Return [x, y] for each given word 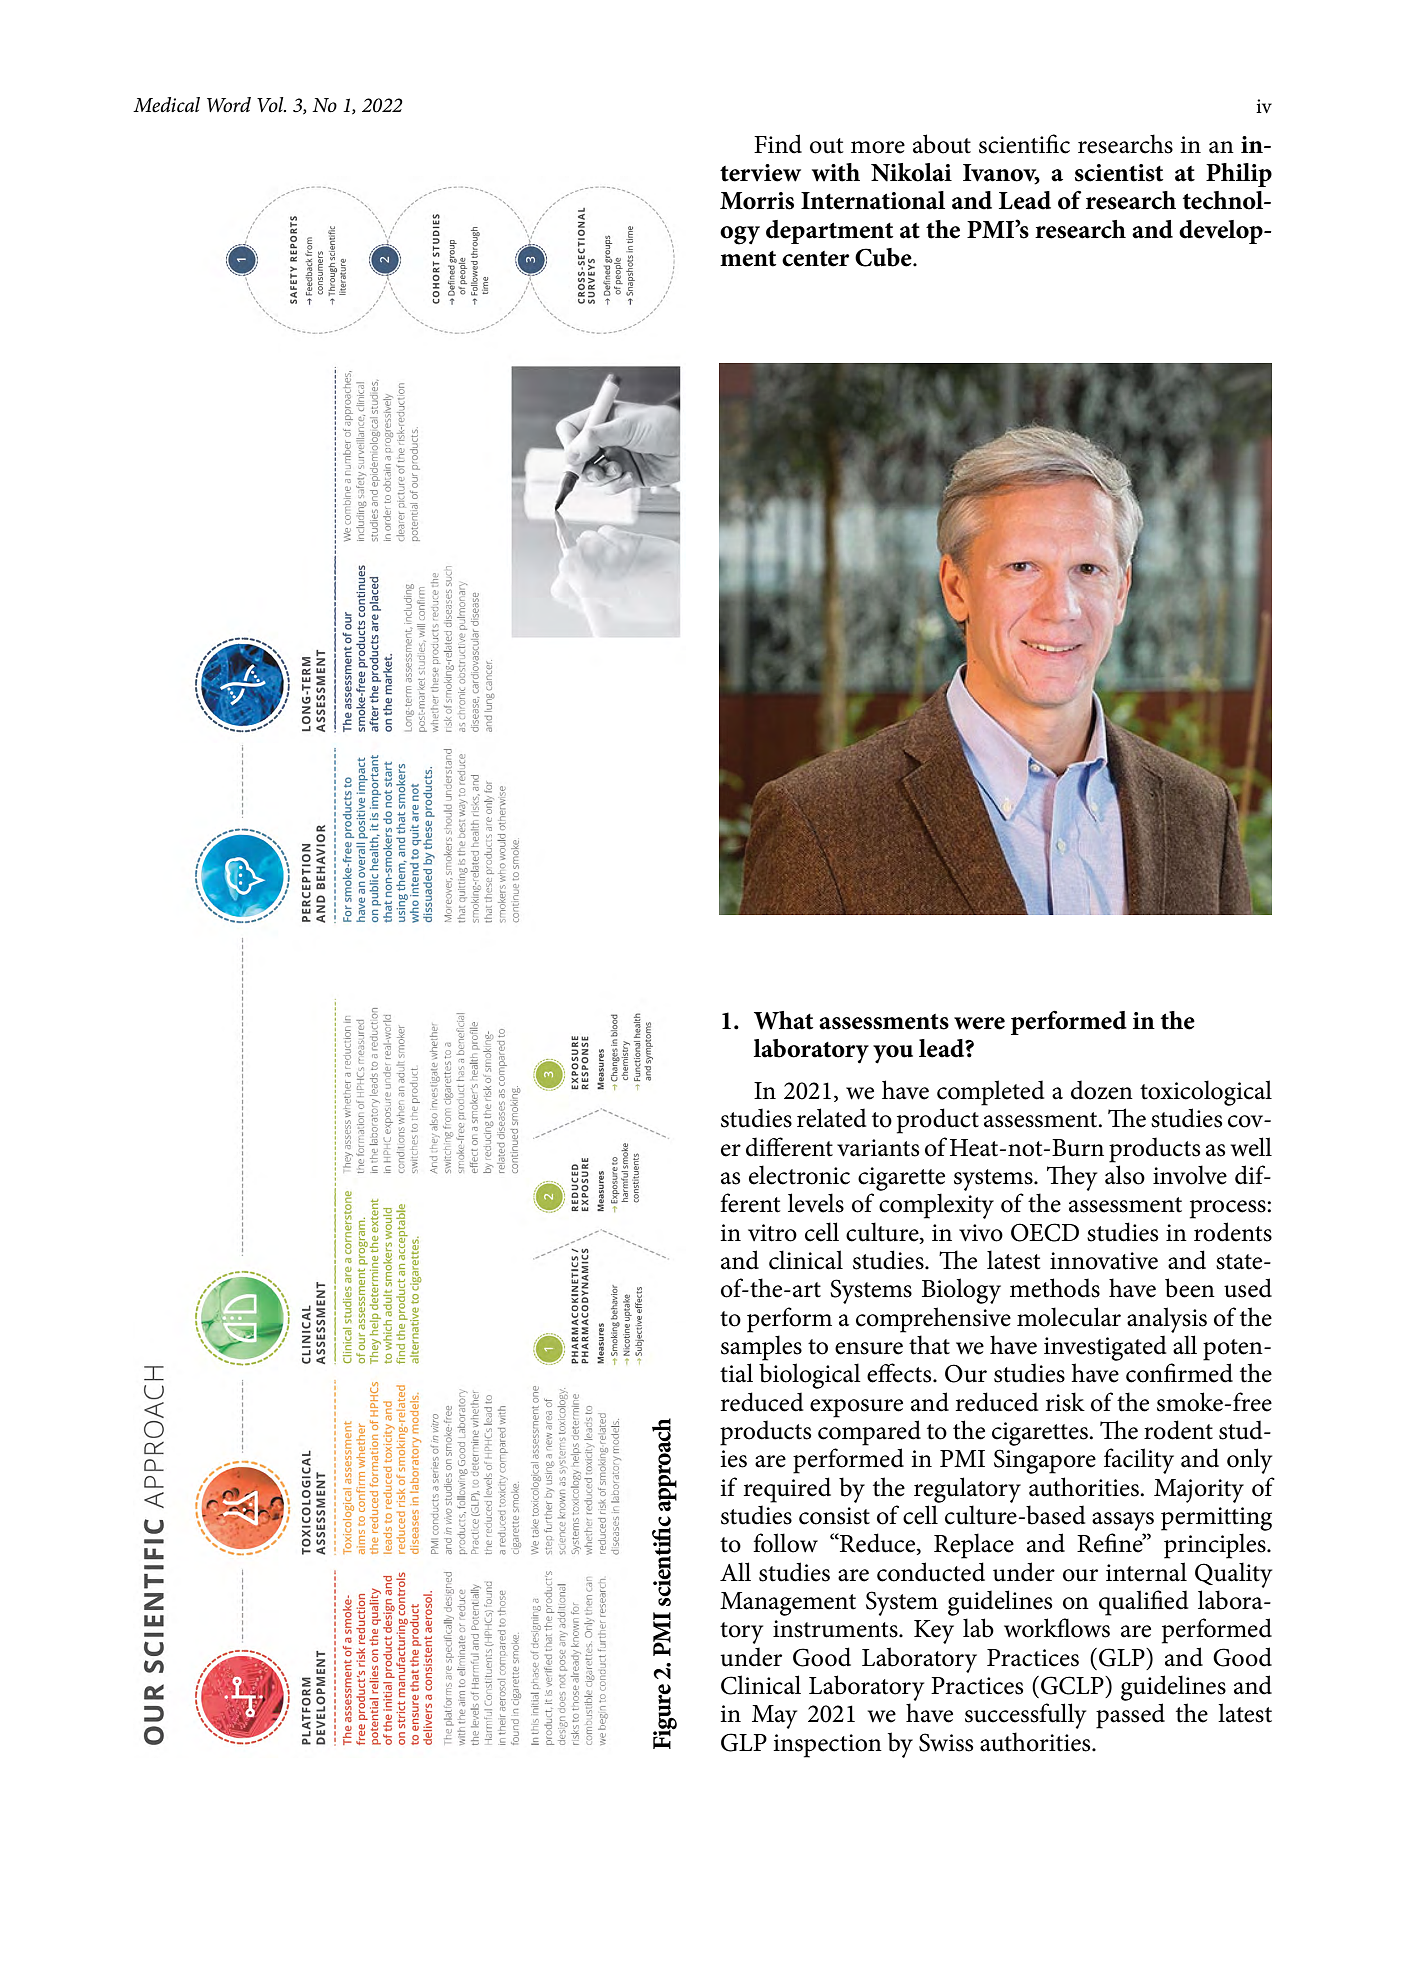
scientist [1119, 173]
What [783, 1020]
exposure [856, 1408]
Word [229, 105]
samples [761, 1348]
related [831, 1118]
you [893, 1054]
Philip [1239, 175]
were [979, 1023]
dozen [1102, 1090]
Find [778, 144]
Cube [884, 257]
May [774, 1717]
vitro [772, 1233]
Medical [166, 105]
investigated [1105, 1348]
